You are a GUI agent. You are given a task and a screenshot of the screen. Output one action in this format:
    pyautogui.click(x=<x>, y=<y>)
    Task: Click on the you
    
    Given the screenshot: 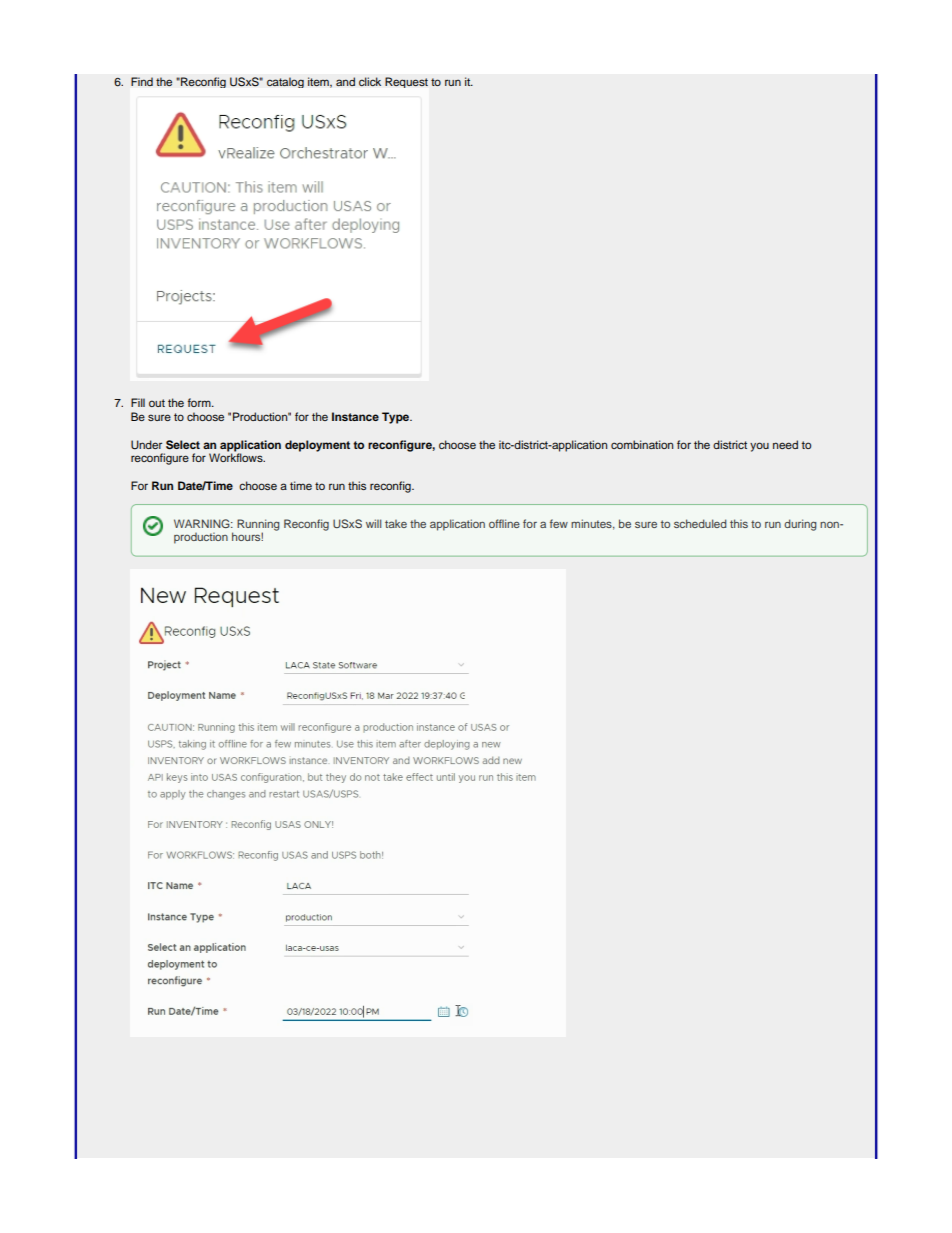 What is the action you would take?
    pyautogui.click(x=759, y=447)
